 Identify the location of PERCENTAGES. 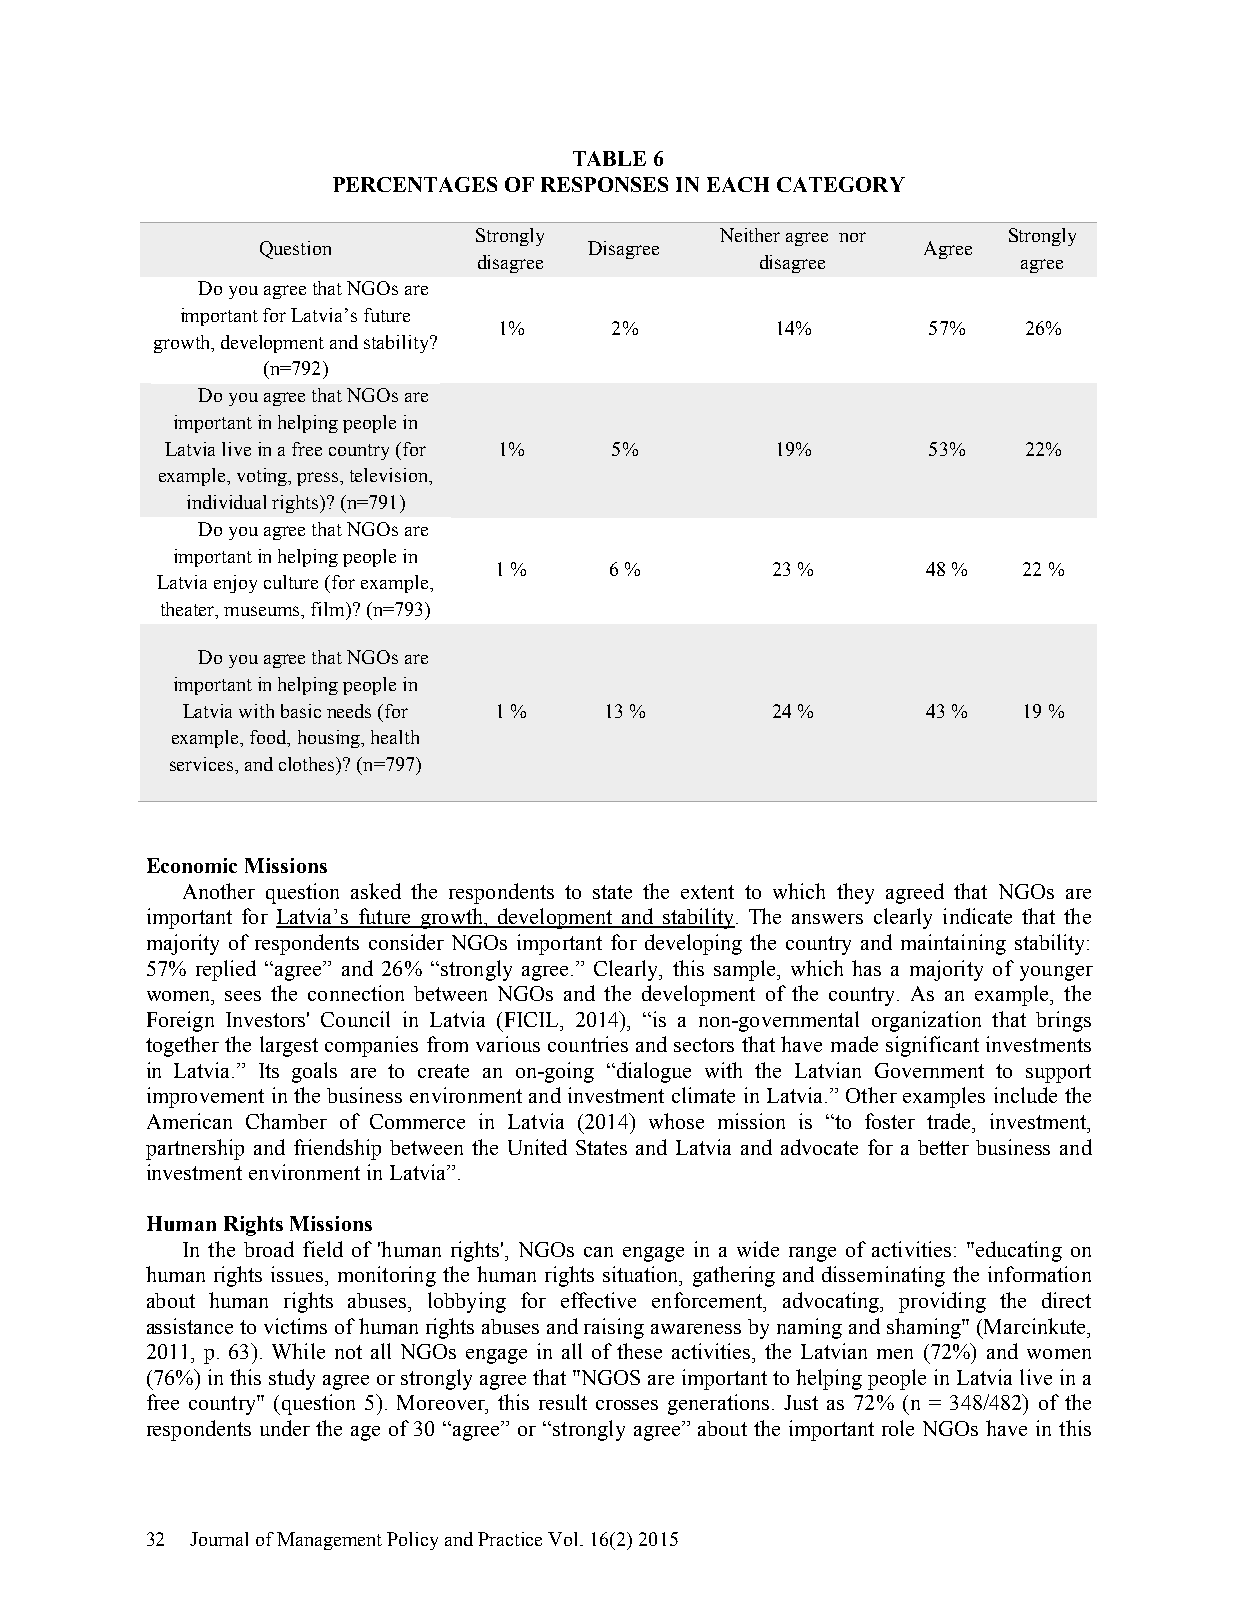
(415, 184).
